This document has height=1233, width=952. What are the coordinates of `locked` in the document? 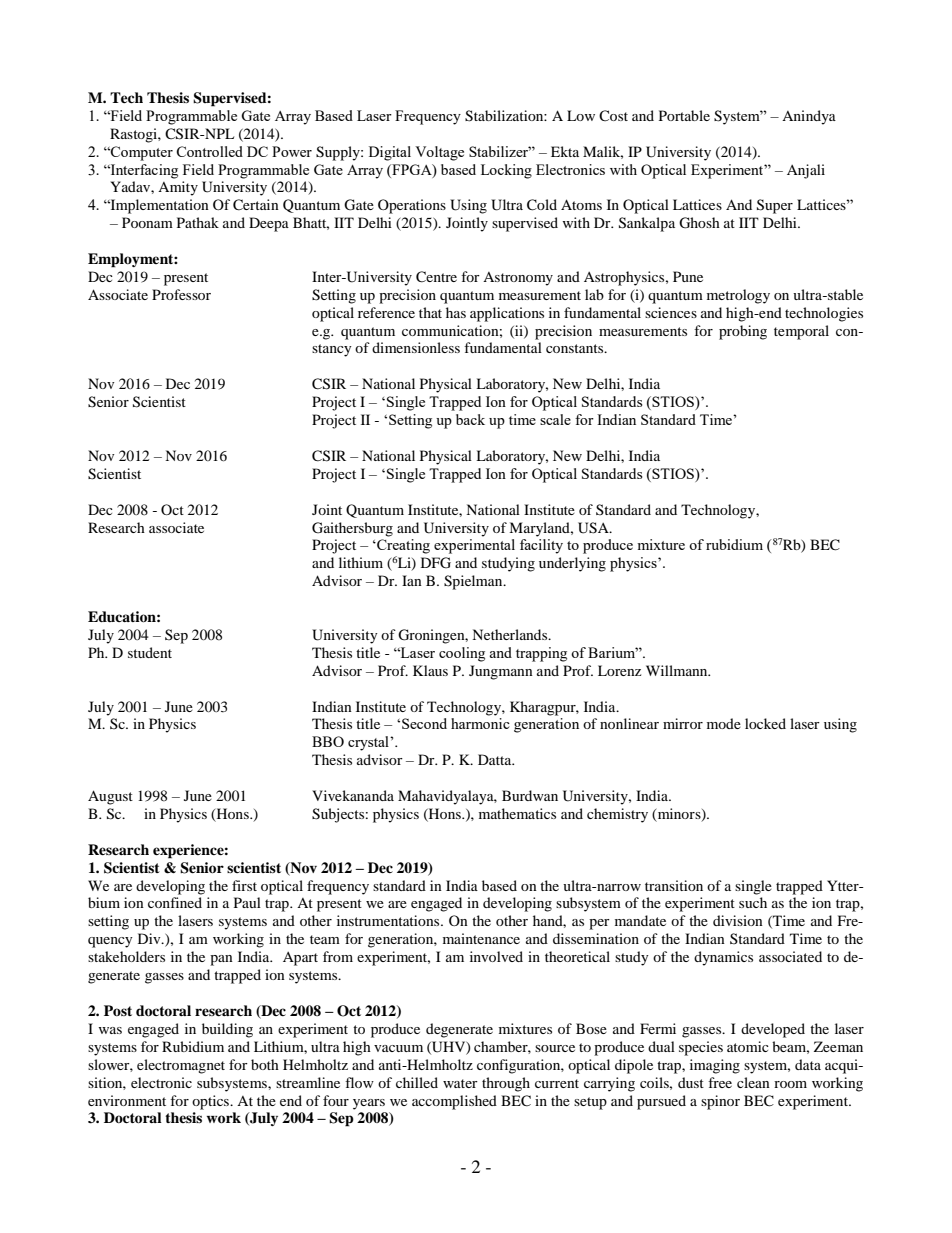 It's located at (765, 723).
